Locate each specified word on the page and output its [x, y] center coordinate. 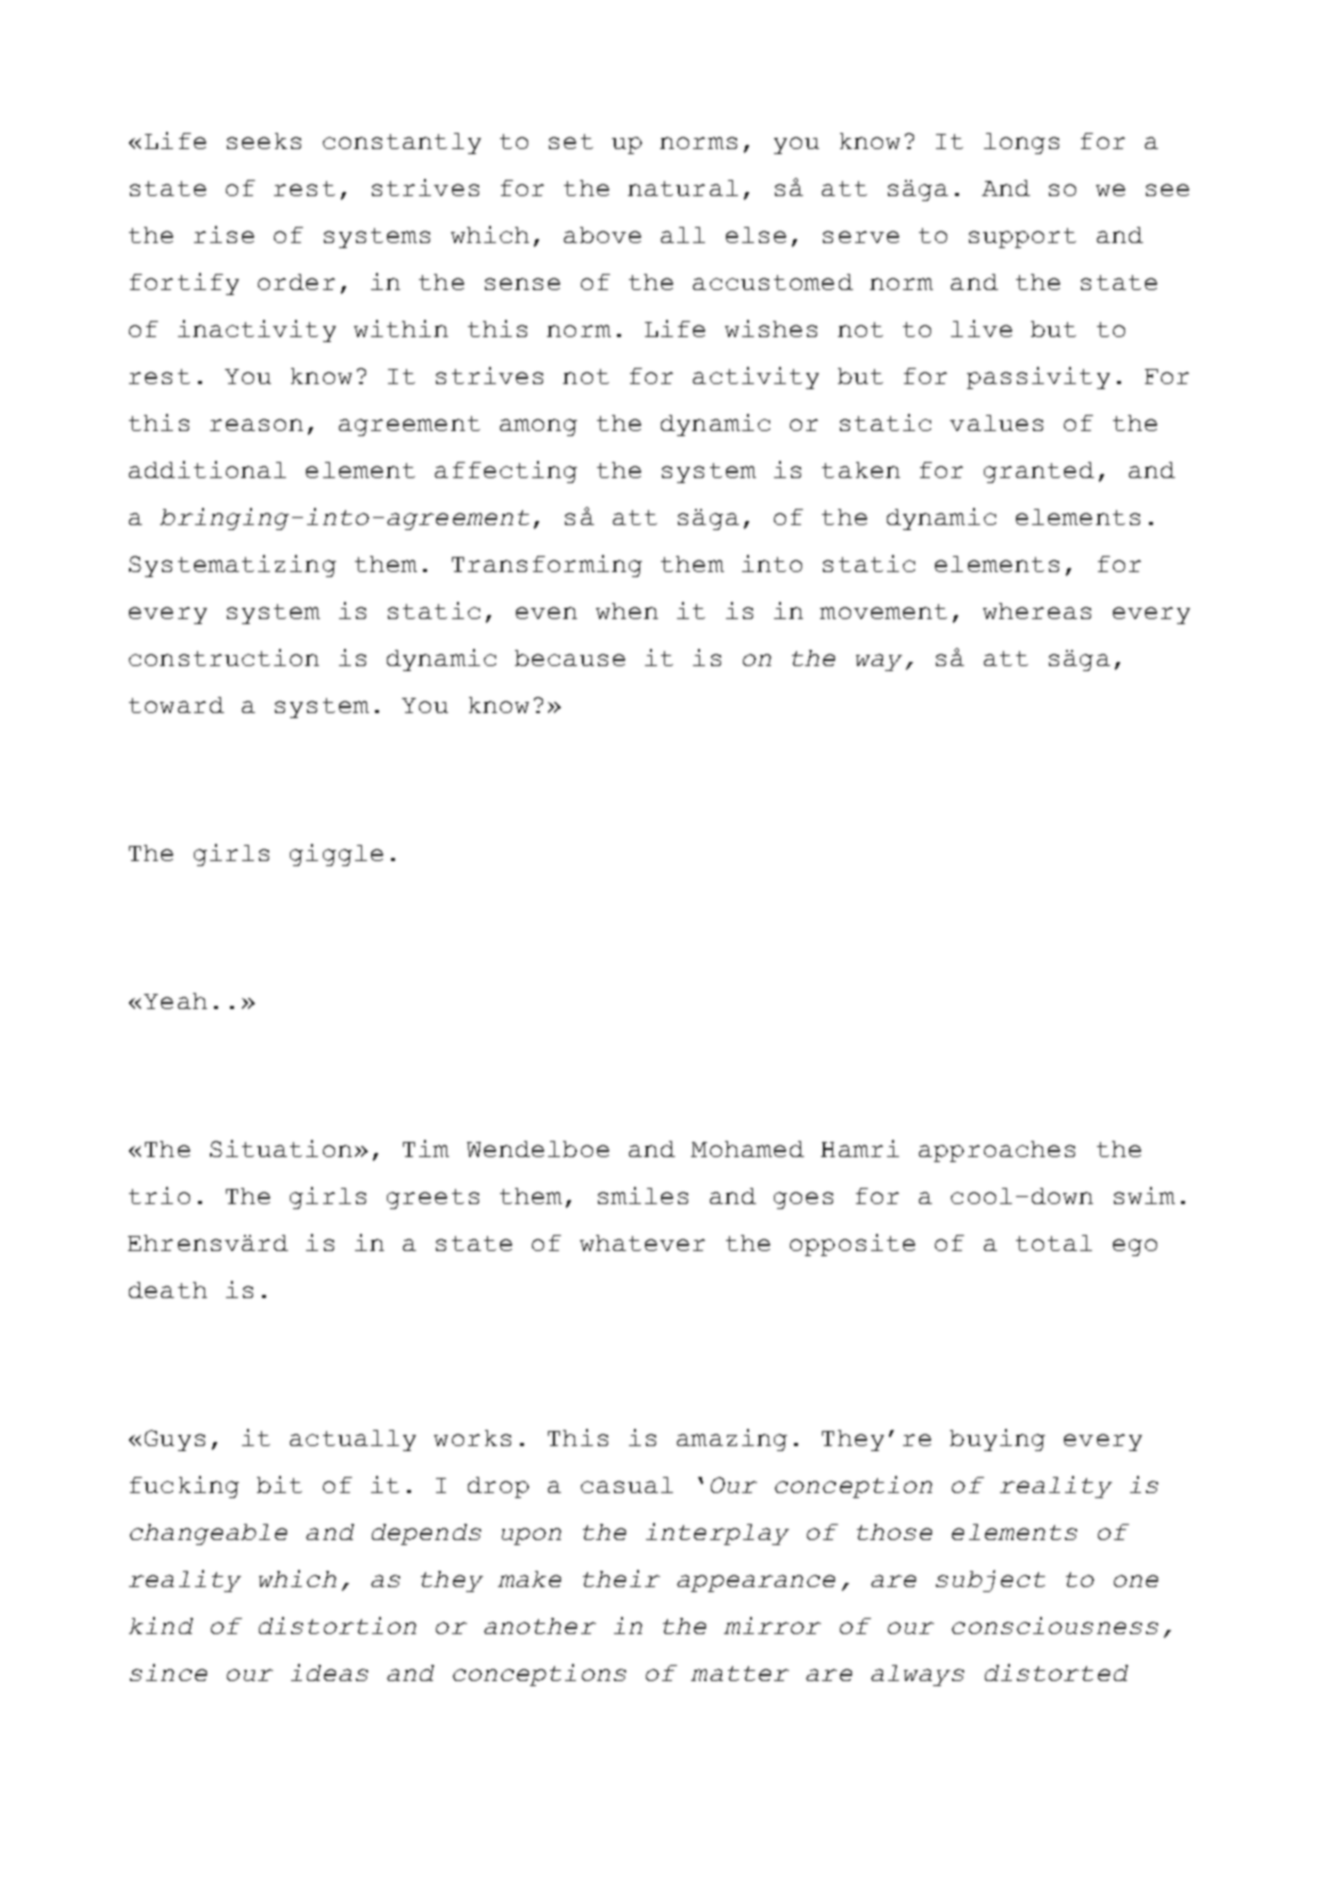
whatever [642, 1243]
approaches [997, 1151]
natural [683, 188]
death [168, 1290]
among [538, 427]
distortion [337, 1625]
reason [256, 425]
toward [176, 705]
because [570, 658]
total [1054, 1243]
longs [1021, 143]
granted [1039, 472]
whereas [1037, 611]
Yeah [175, 1001]
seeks [264, 141]
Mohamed [747, 1149]
